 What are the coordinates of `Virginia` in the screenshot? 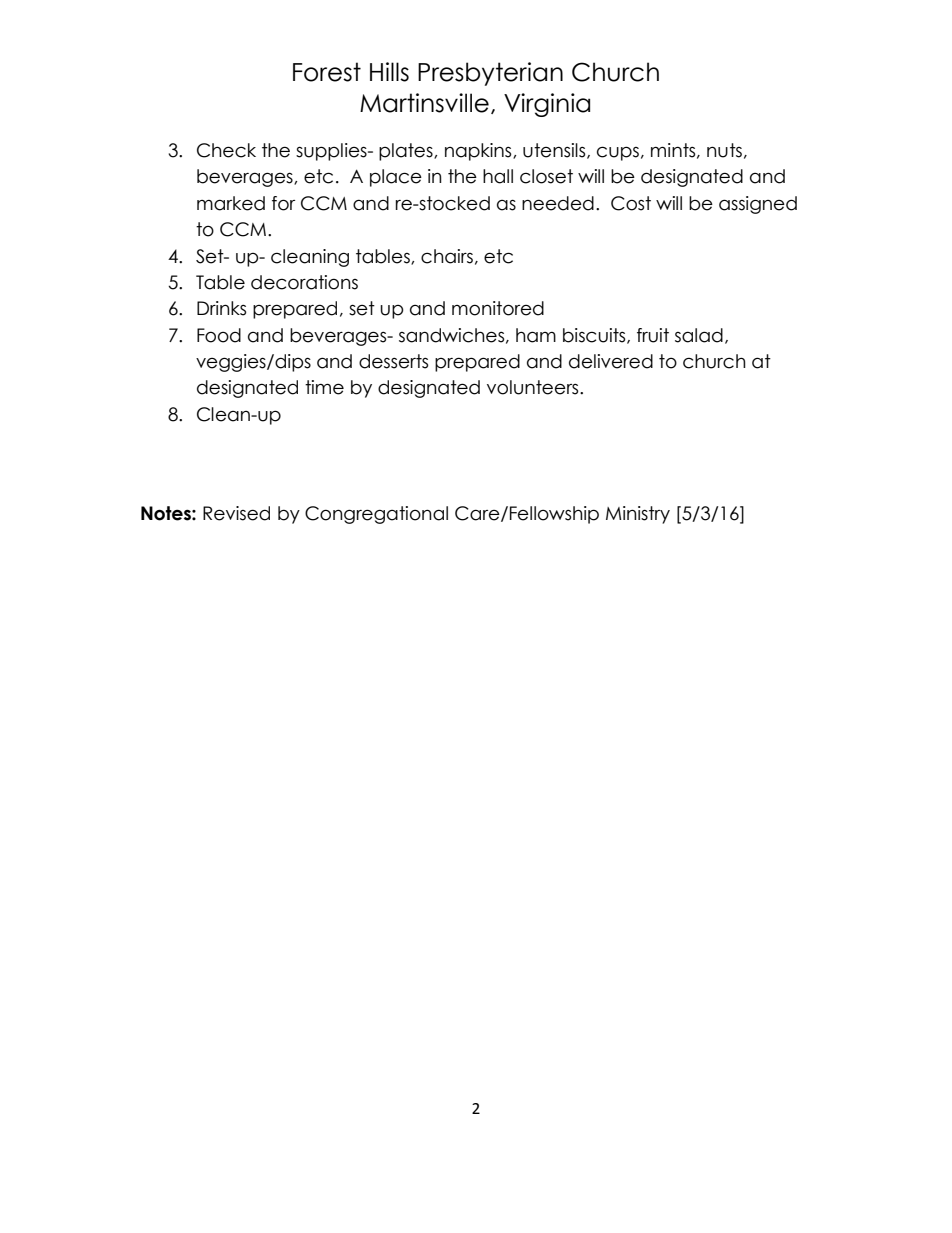 It's located at (547, 105).
